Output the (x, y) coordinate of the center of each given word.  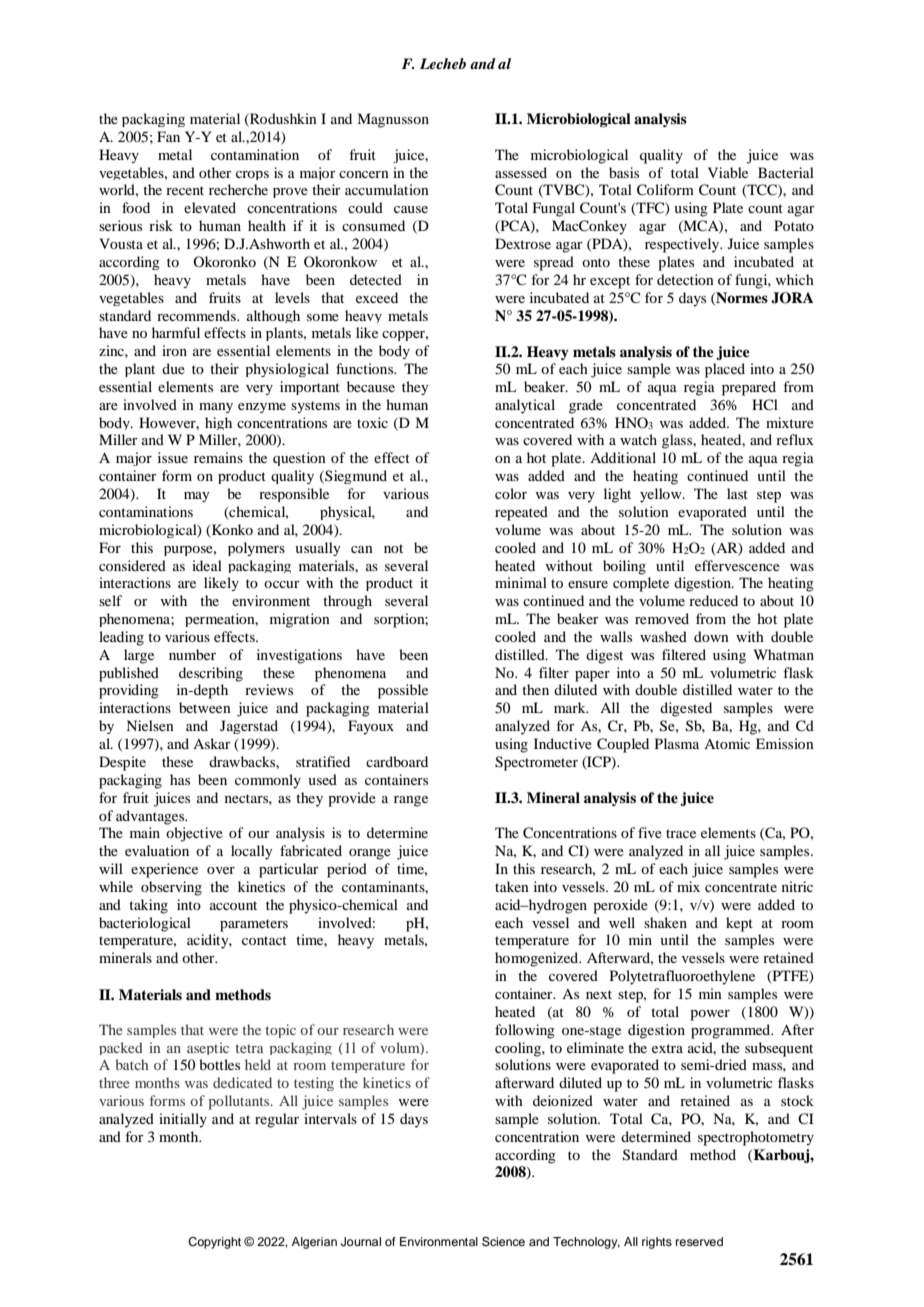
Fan (168, 136)
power (710, 1015)
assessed (521, 172)
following (525, 1031)
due (173, 368)
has (180, 779)
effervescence (737, 565)
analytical (525, 406)
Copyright (214, 1243)
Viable (728, 172)
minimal (521, 582)
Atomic (727, 743)
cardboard (397, 761)
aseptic (208, 1048)
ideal (207, 565)
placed (725, 370)
